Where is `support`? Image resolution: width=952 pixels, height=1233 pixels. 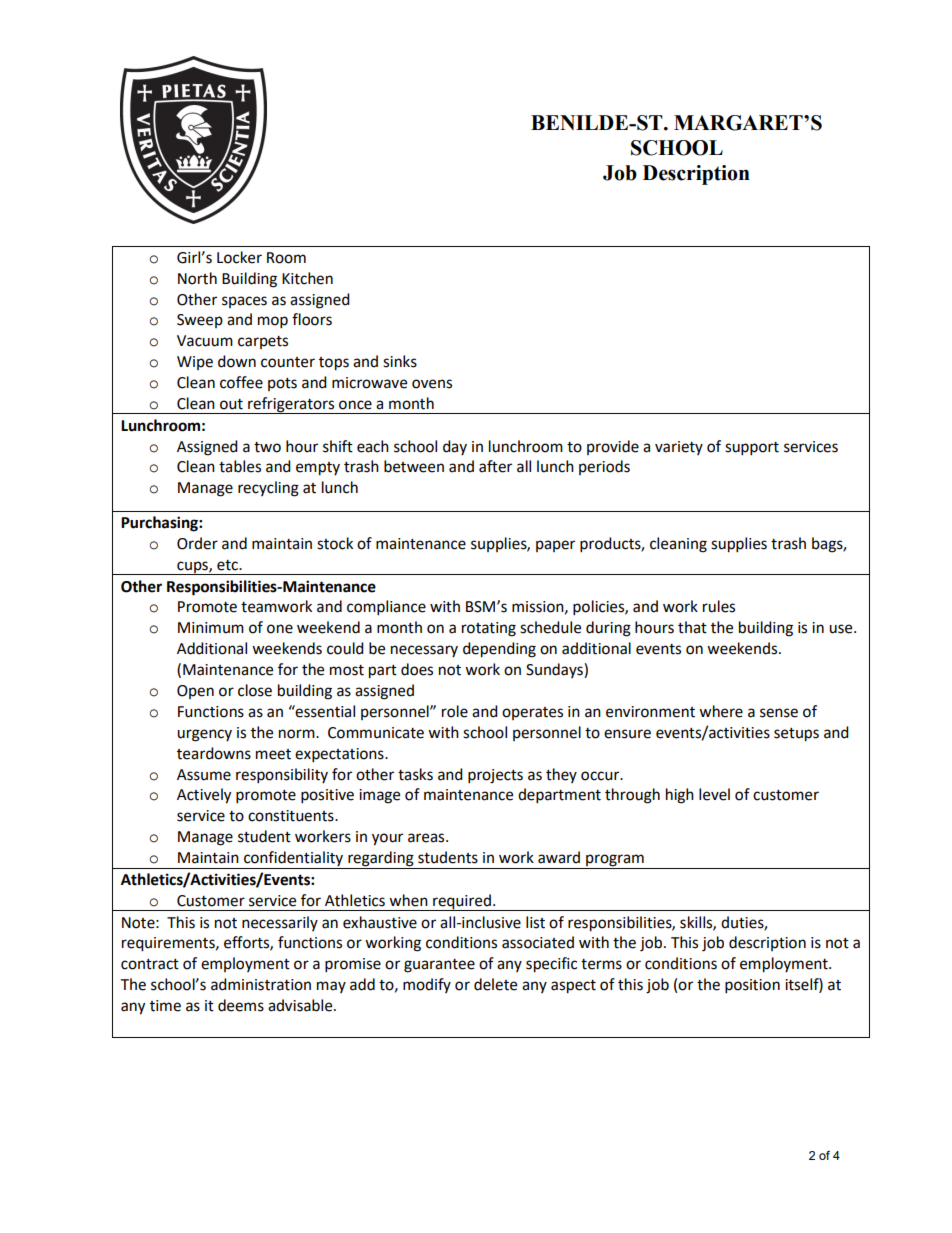
support is located at coordinates (752, 449).
